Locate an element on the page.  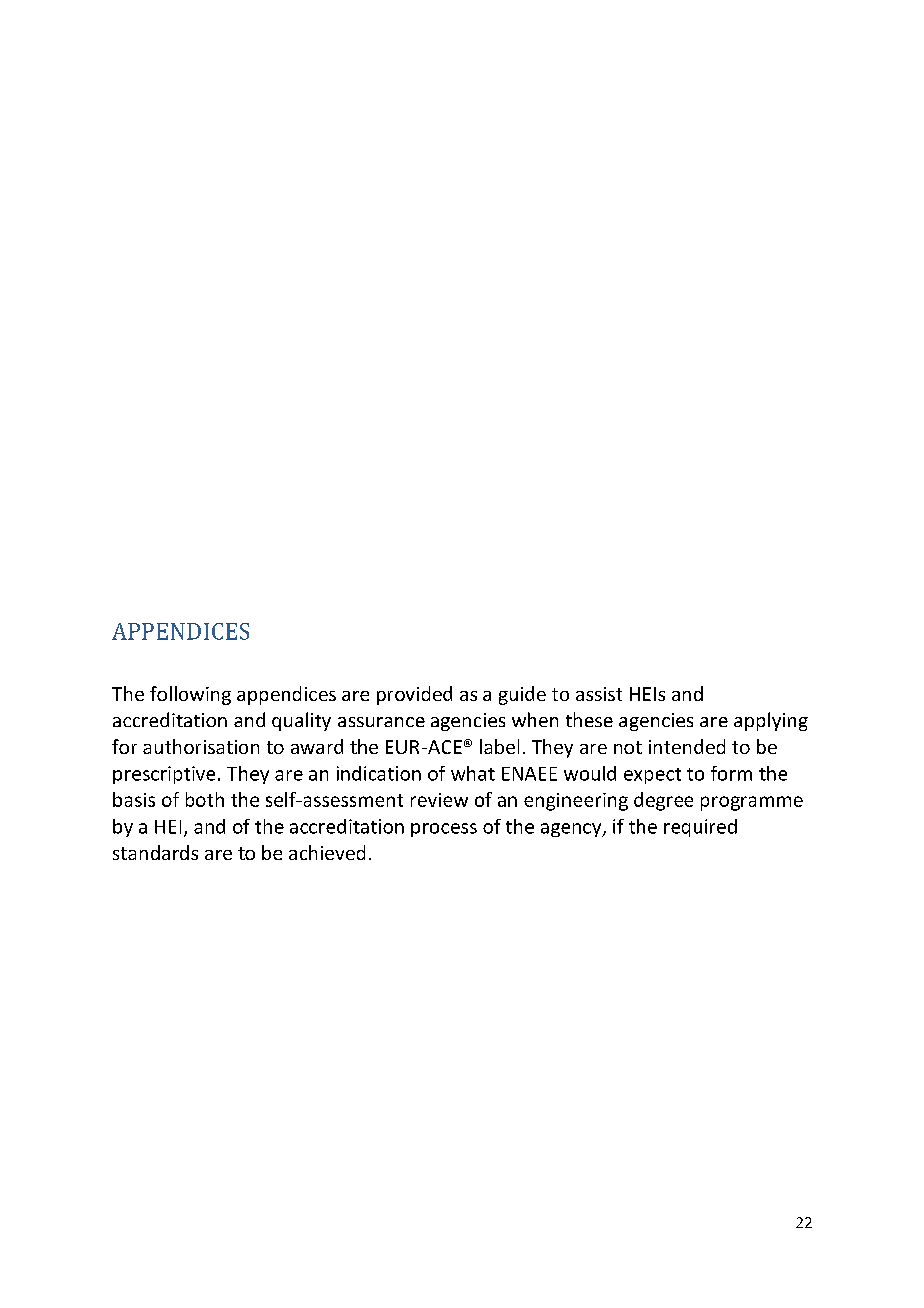
prescriptive is located at coordinates (164, 775).
